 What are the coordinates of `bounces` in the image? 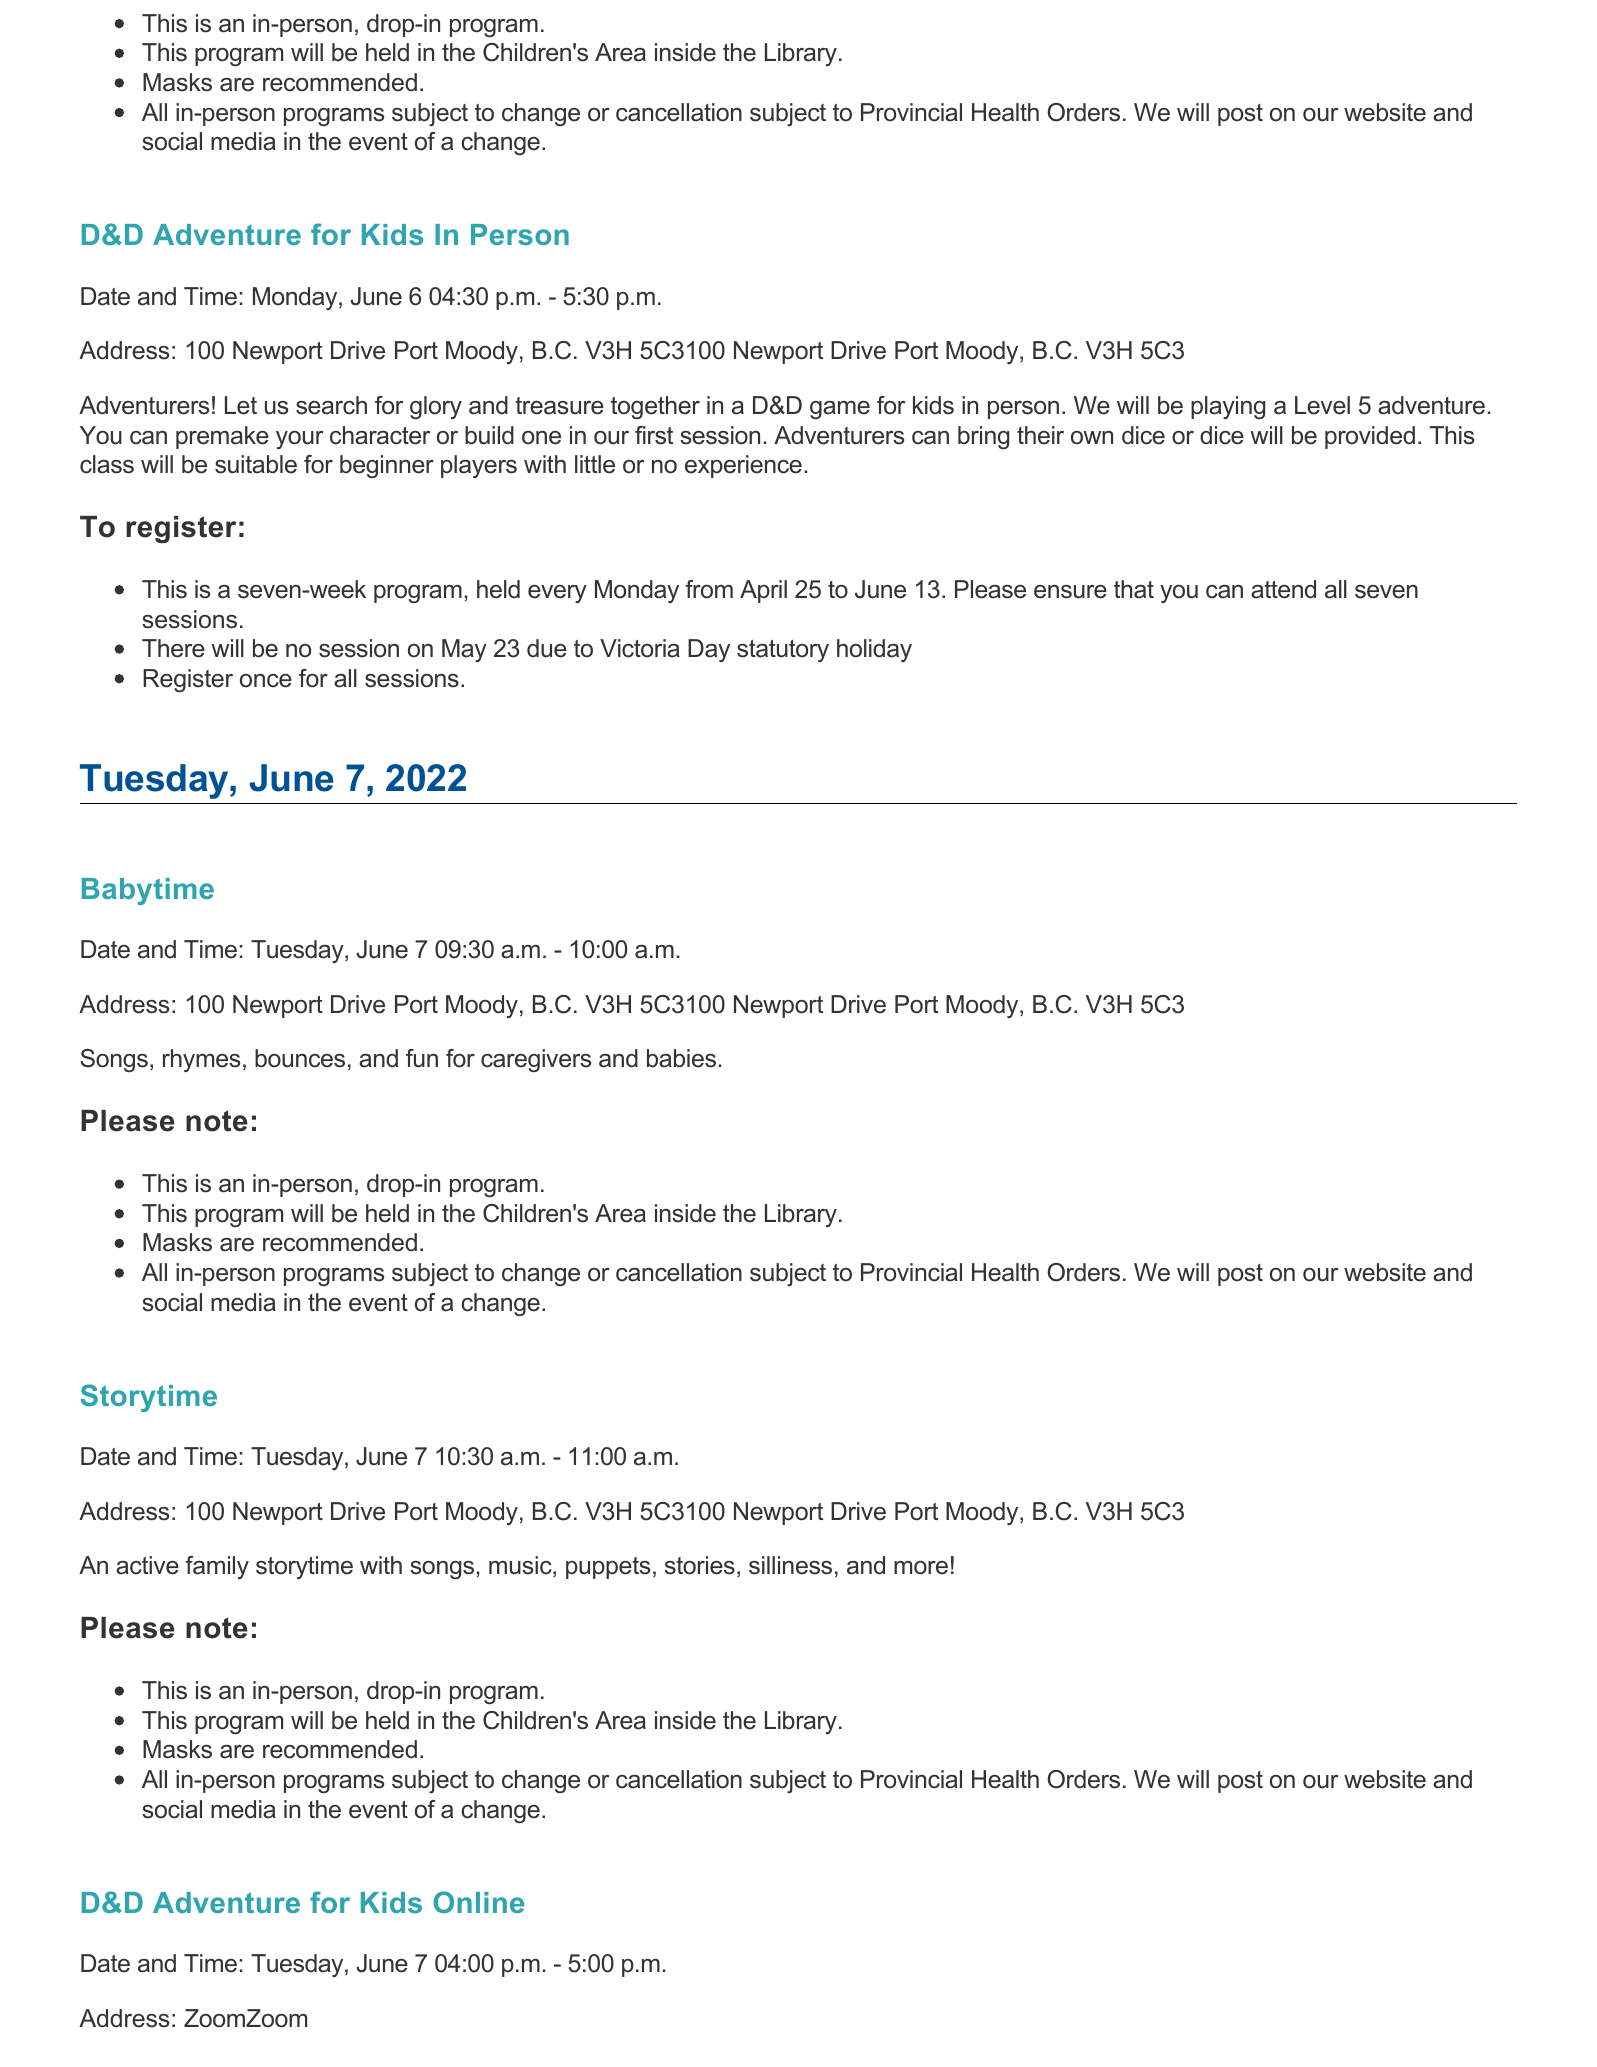 It's located at (300, 1058).
